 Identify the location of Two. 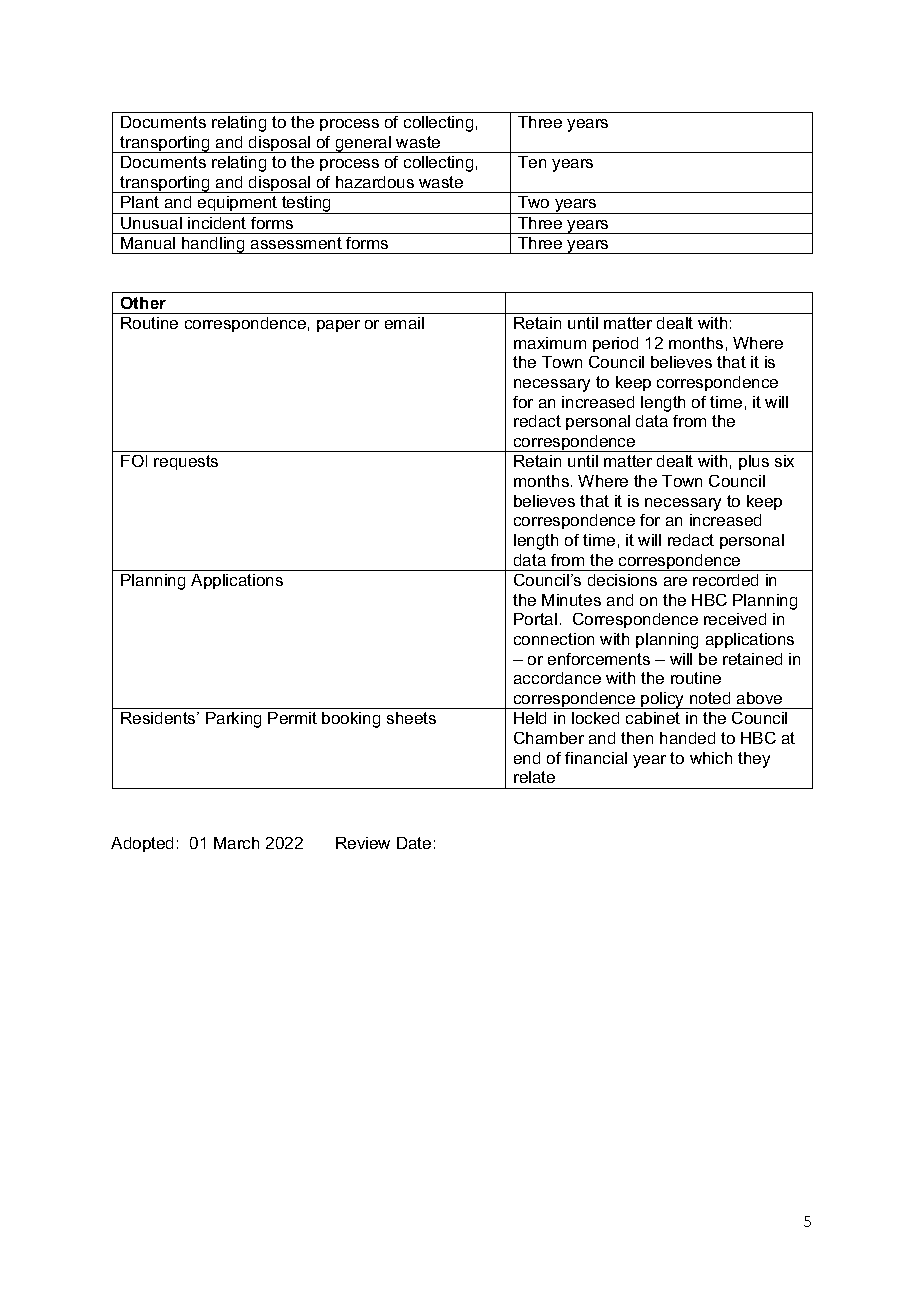
(533, 202).
